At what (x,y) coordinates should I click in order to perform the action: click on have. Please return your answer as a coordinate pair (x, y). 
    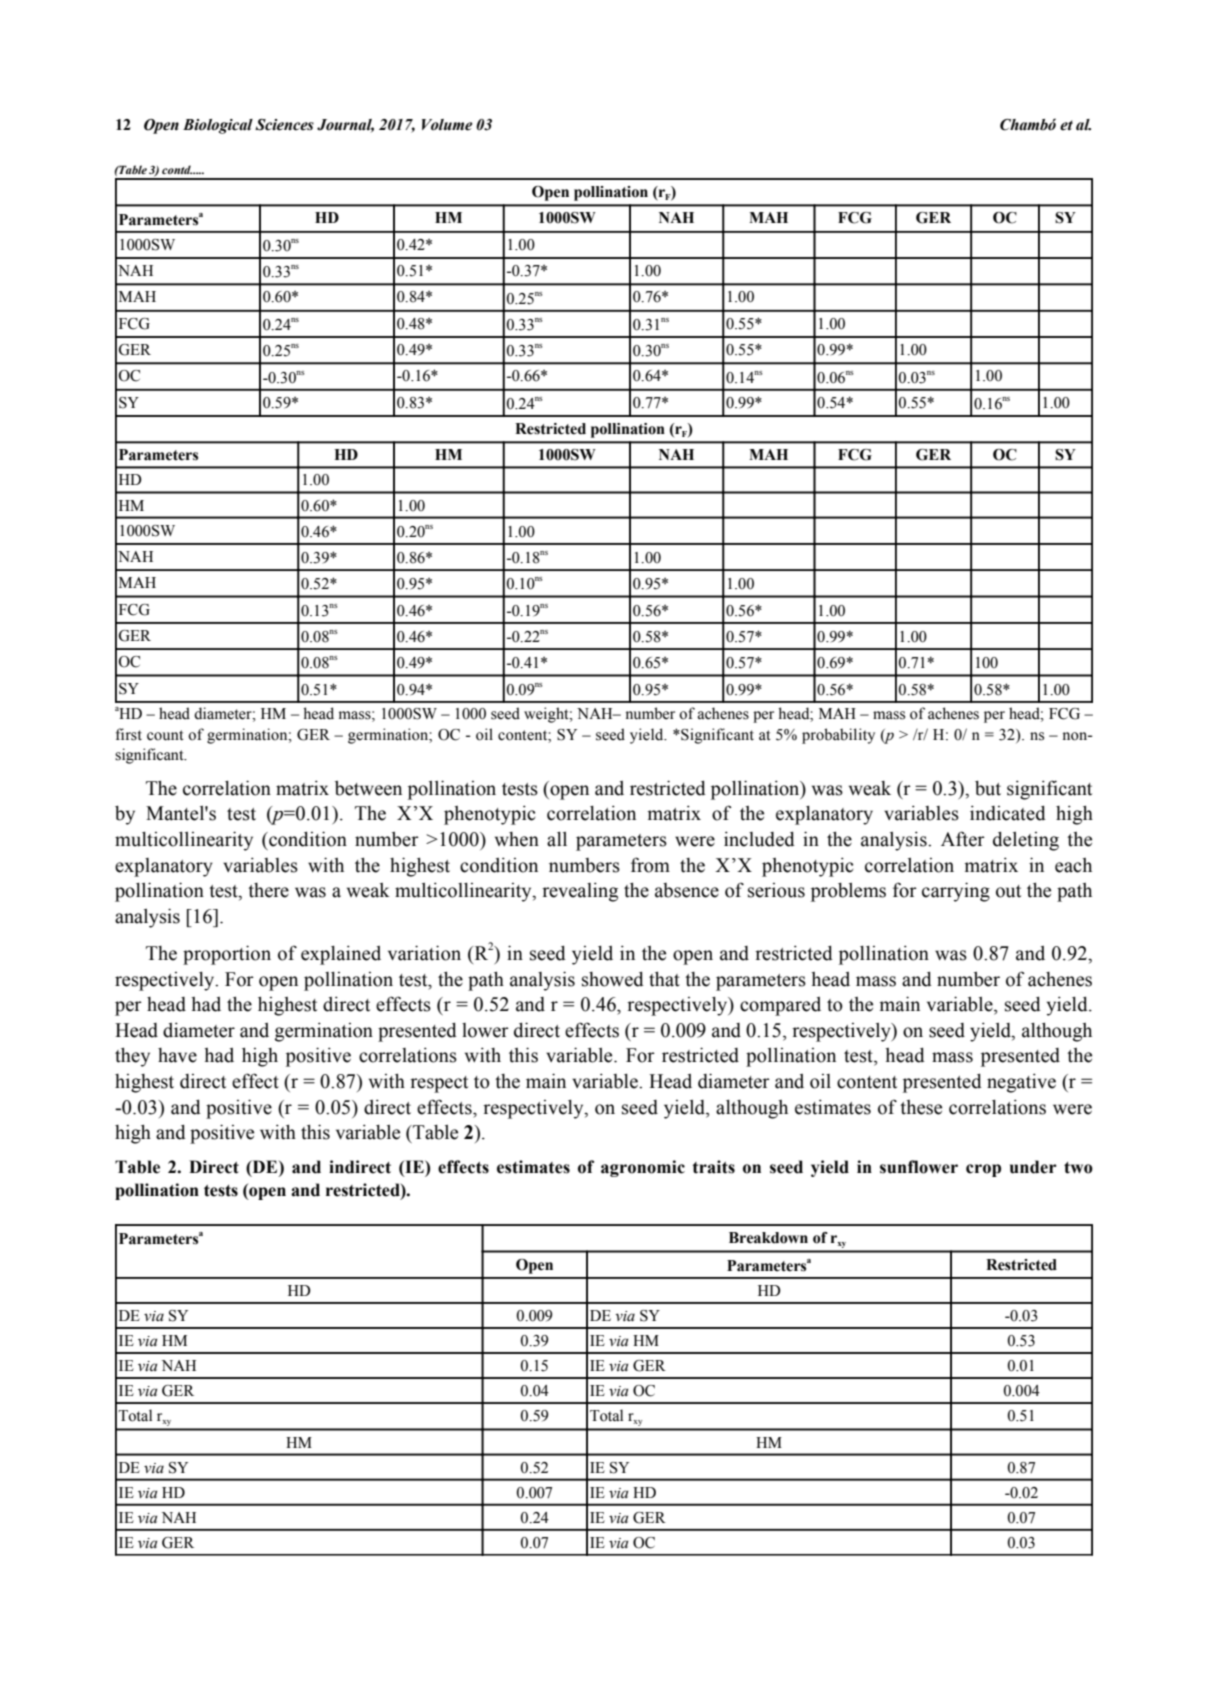
    Looking at the image, I should click on (177, 1055).
